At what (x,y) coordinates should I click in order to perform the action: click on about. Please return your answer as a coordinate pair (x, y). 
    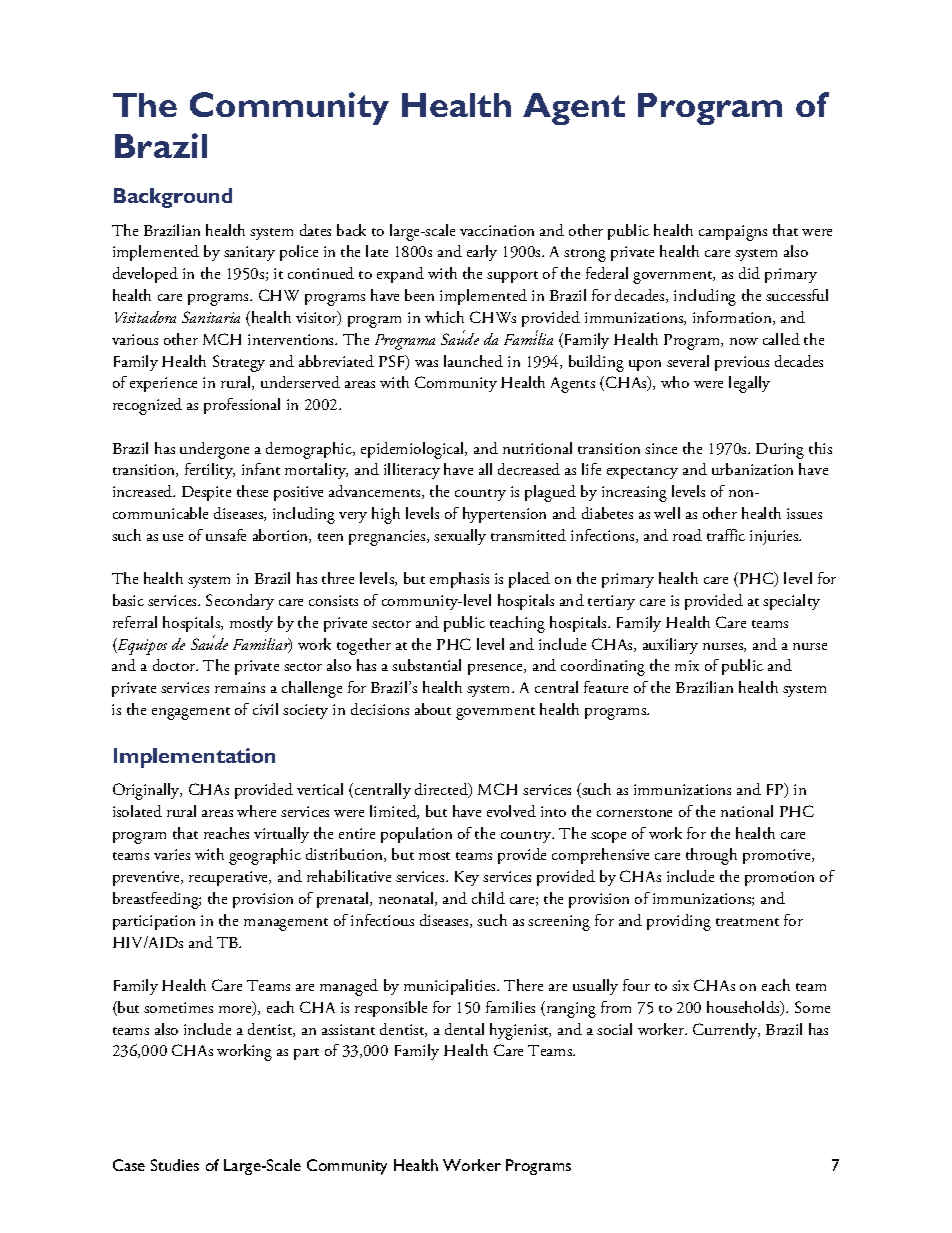
    Looking at the image, I should click on (433, 709).
